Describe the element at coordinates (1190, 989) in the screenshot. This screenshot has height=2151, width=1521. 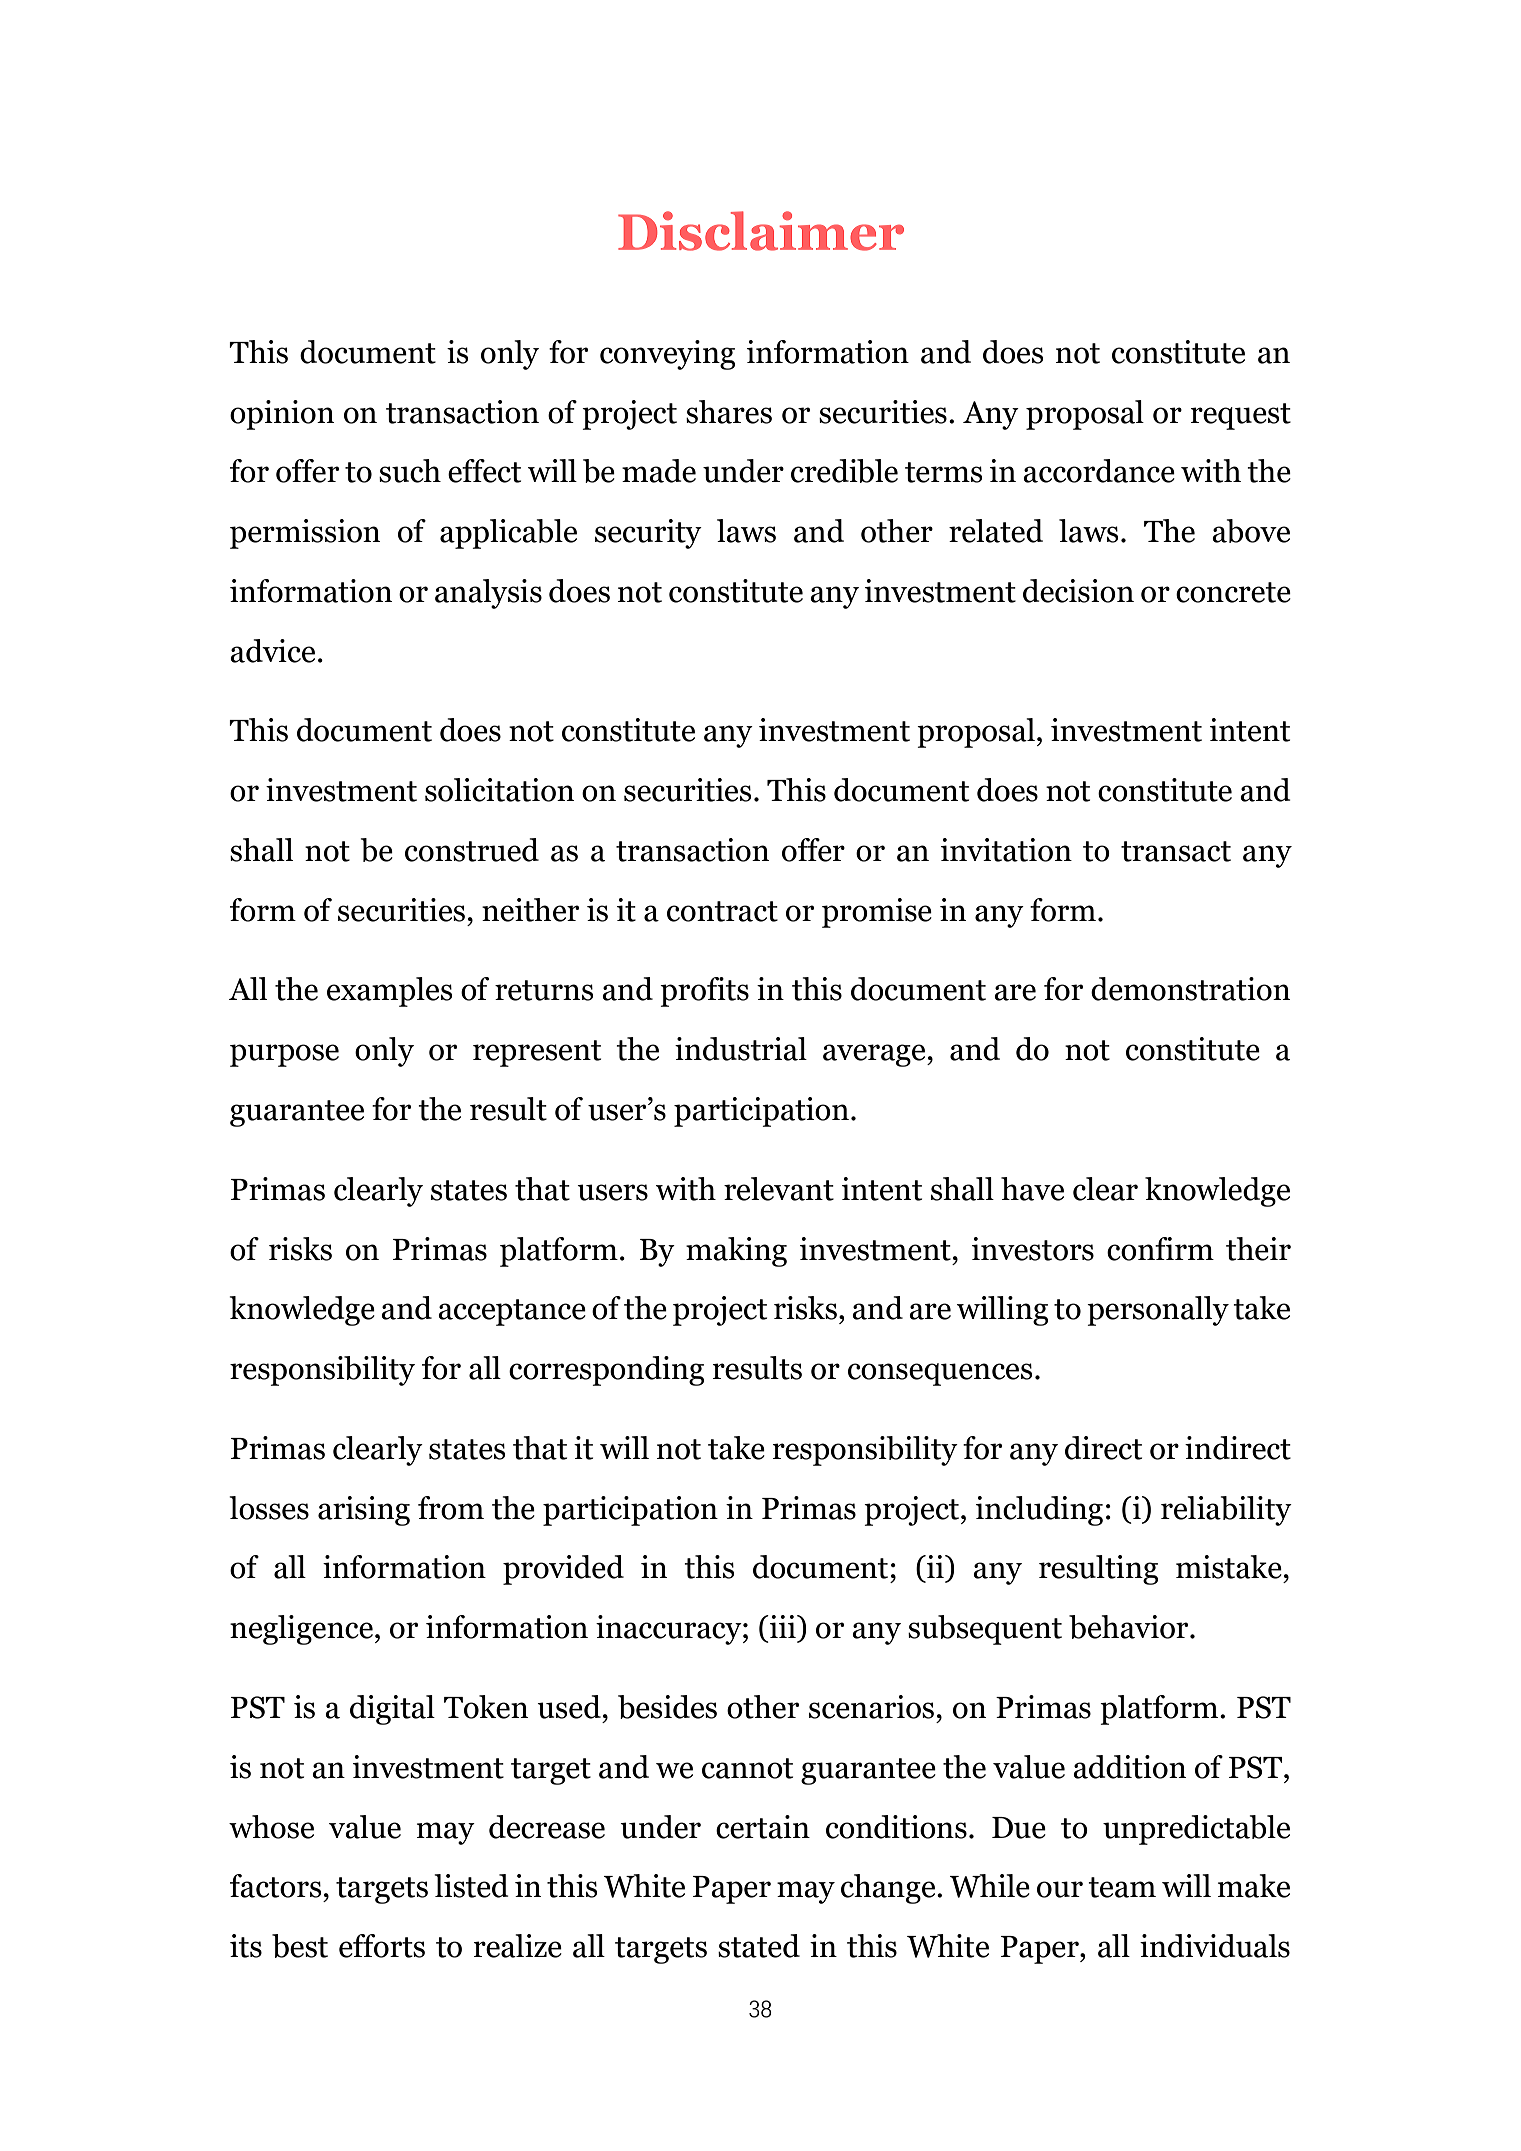
I see `demonstration` at that location.
